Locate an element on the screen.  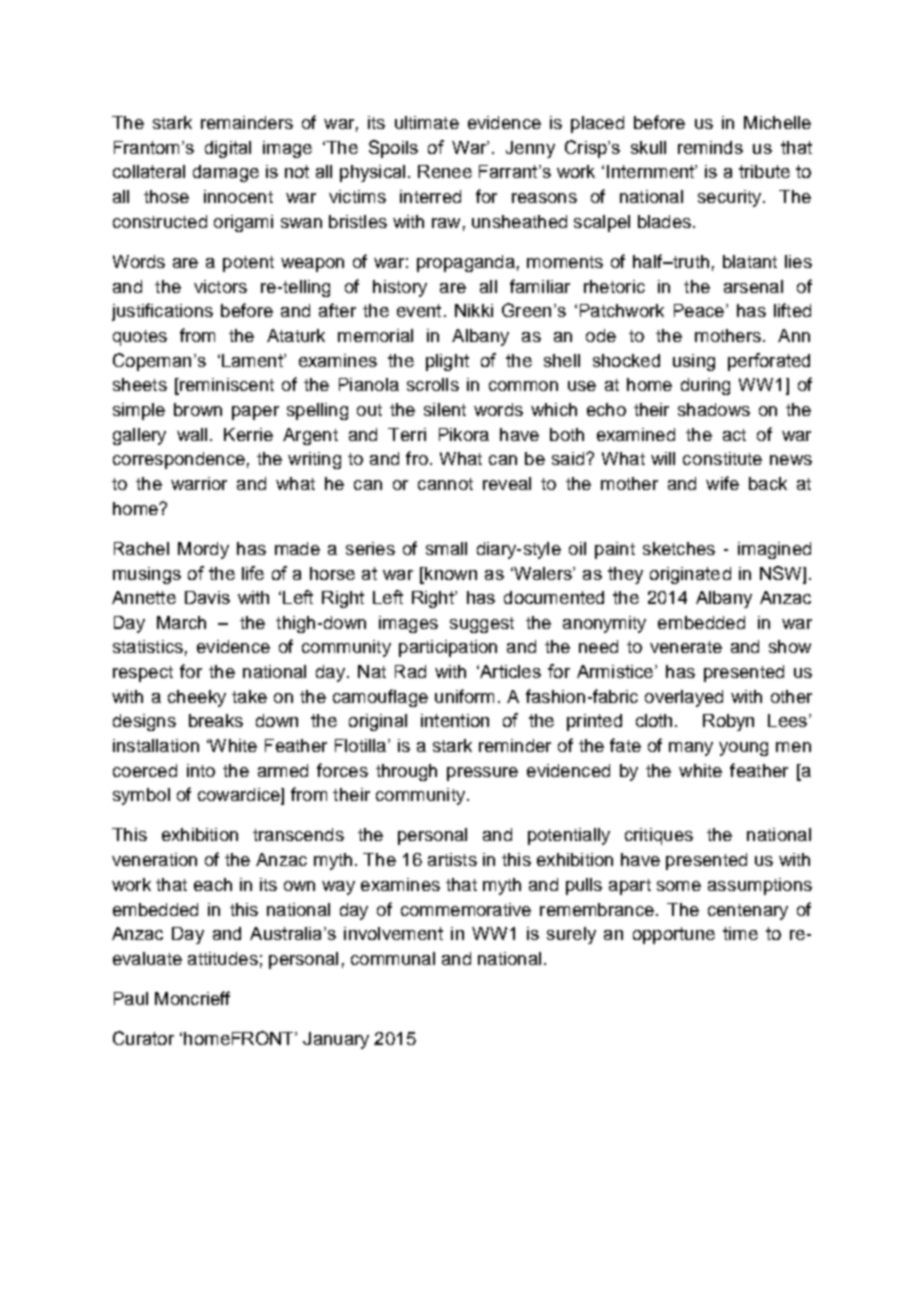
Renee is located at coordinates (445, 171).
